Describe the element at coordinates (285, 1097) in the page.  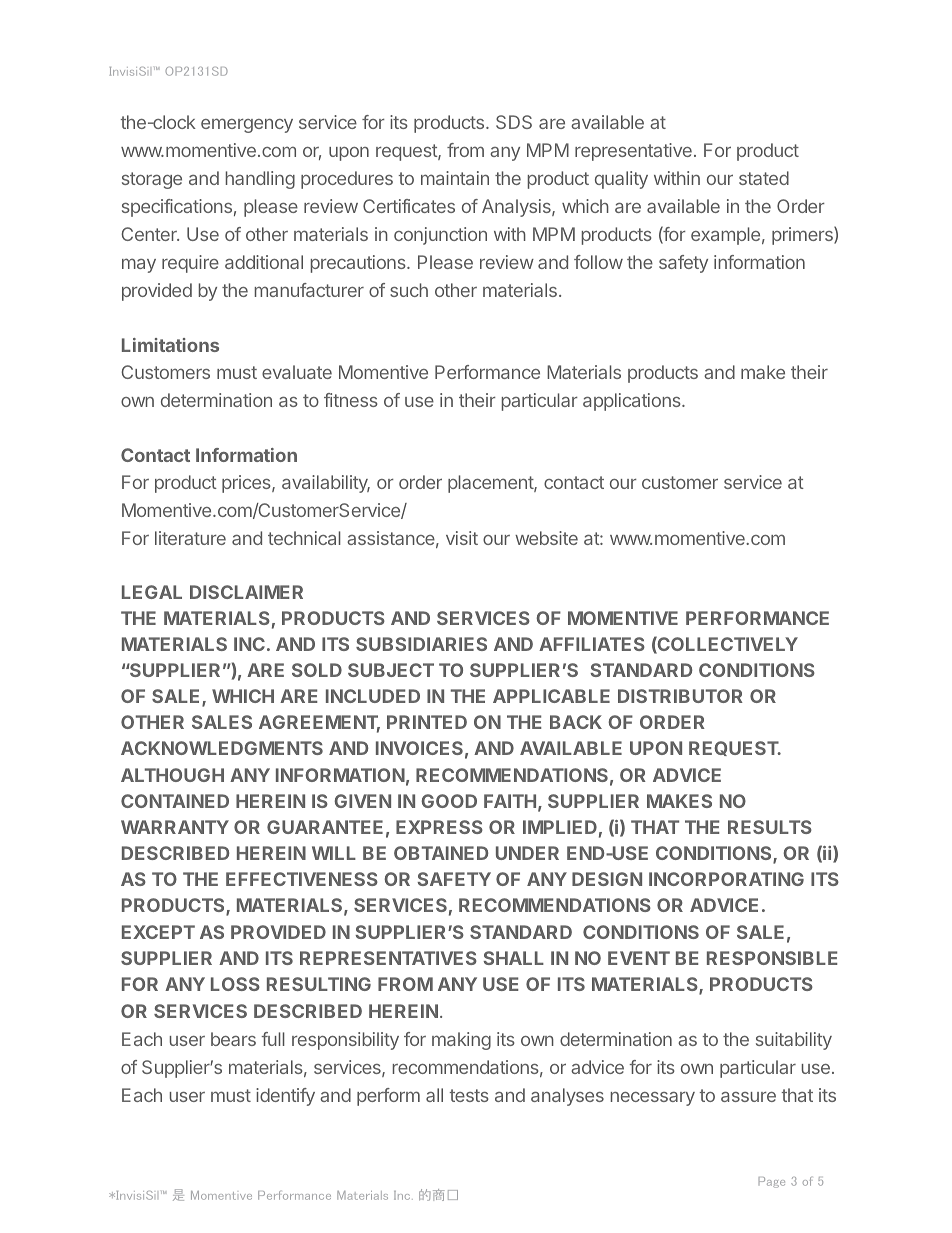
I see `identify` at that location.
